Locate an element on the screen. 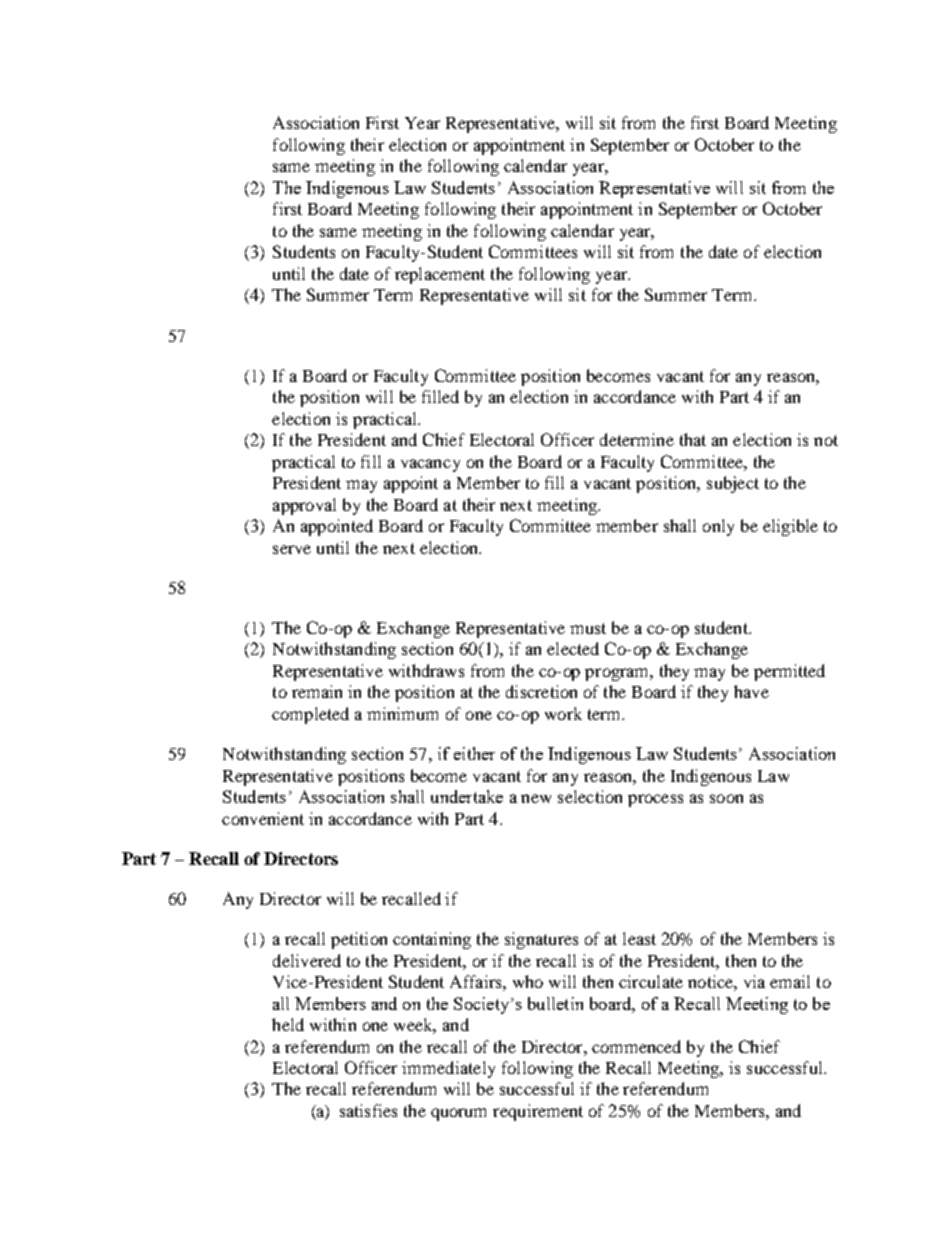 The height and width of the screenshot is (1233, 952). replacement is located at coordinates (440, 275).
